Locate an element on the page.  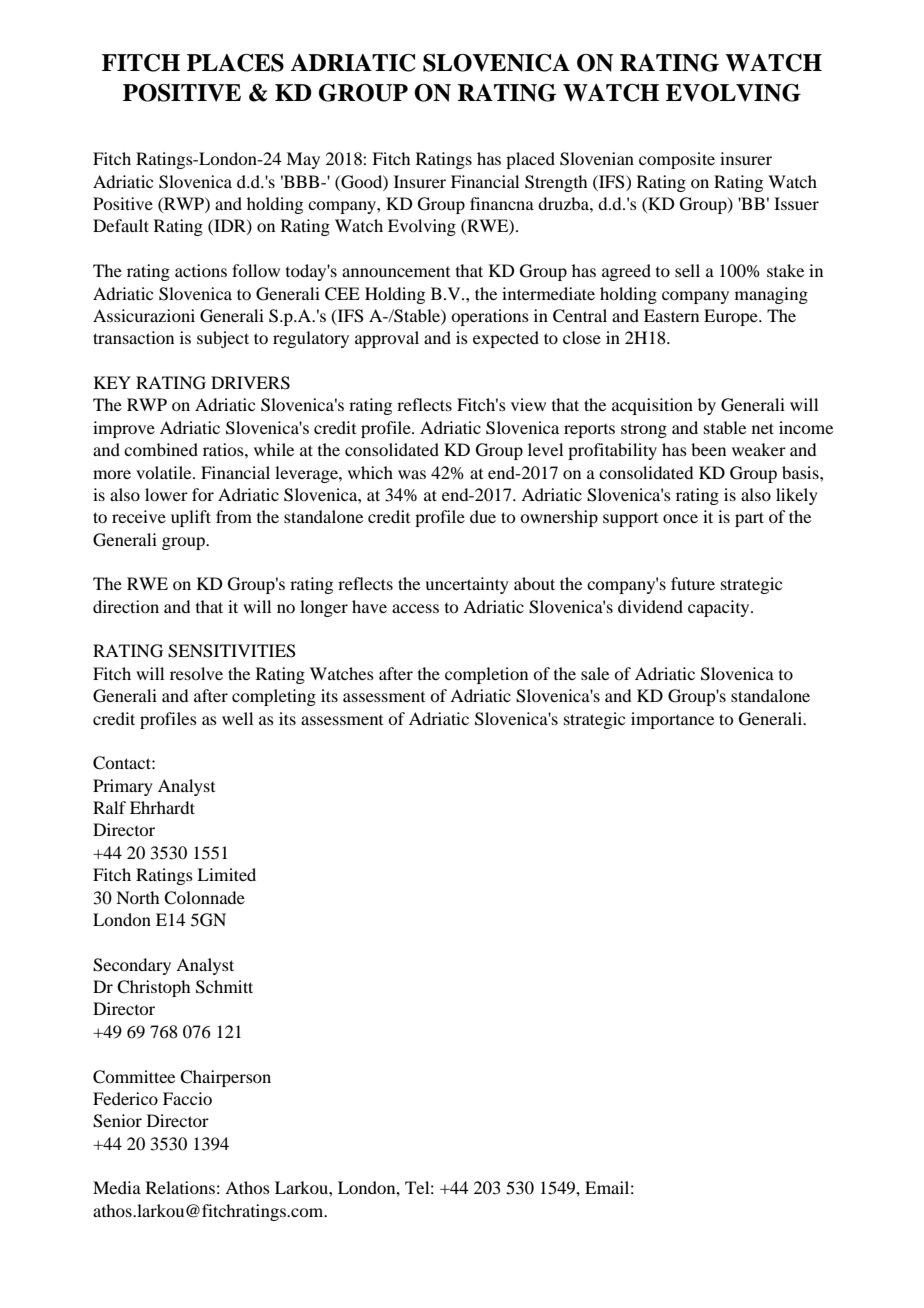
PLACES is located at coordinates (235, 63).
